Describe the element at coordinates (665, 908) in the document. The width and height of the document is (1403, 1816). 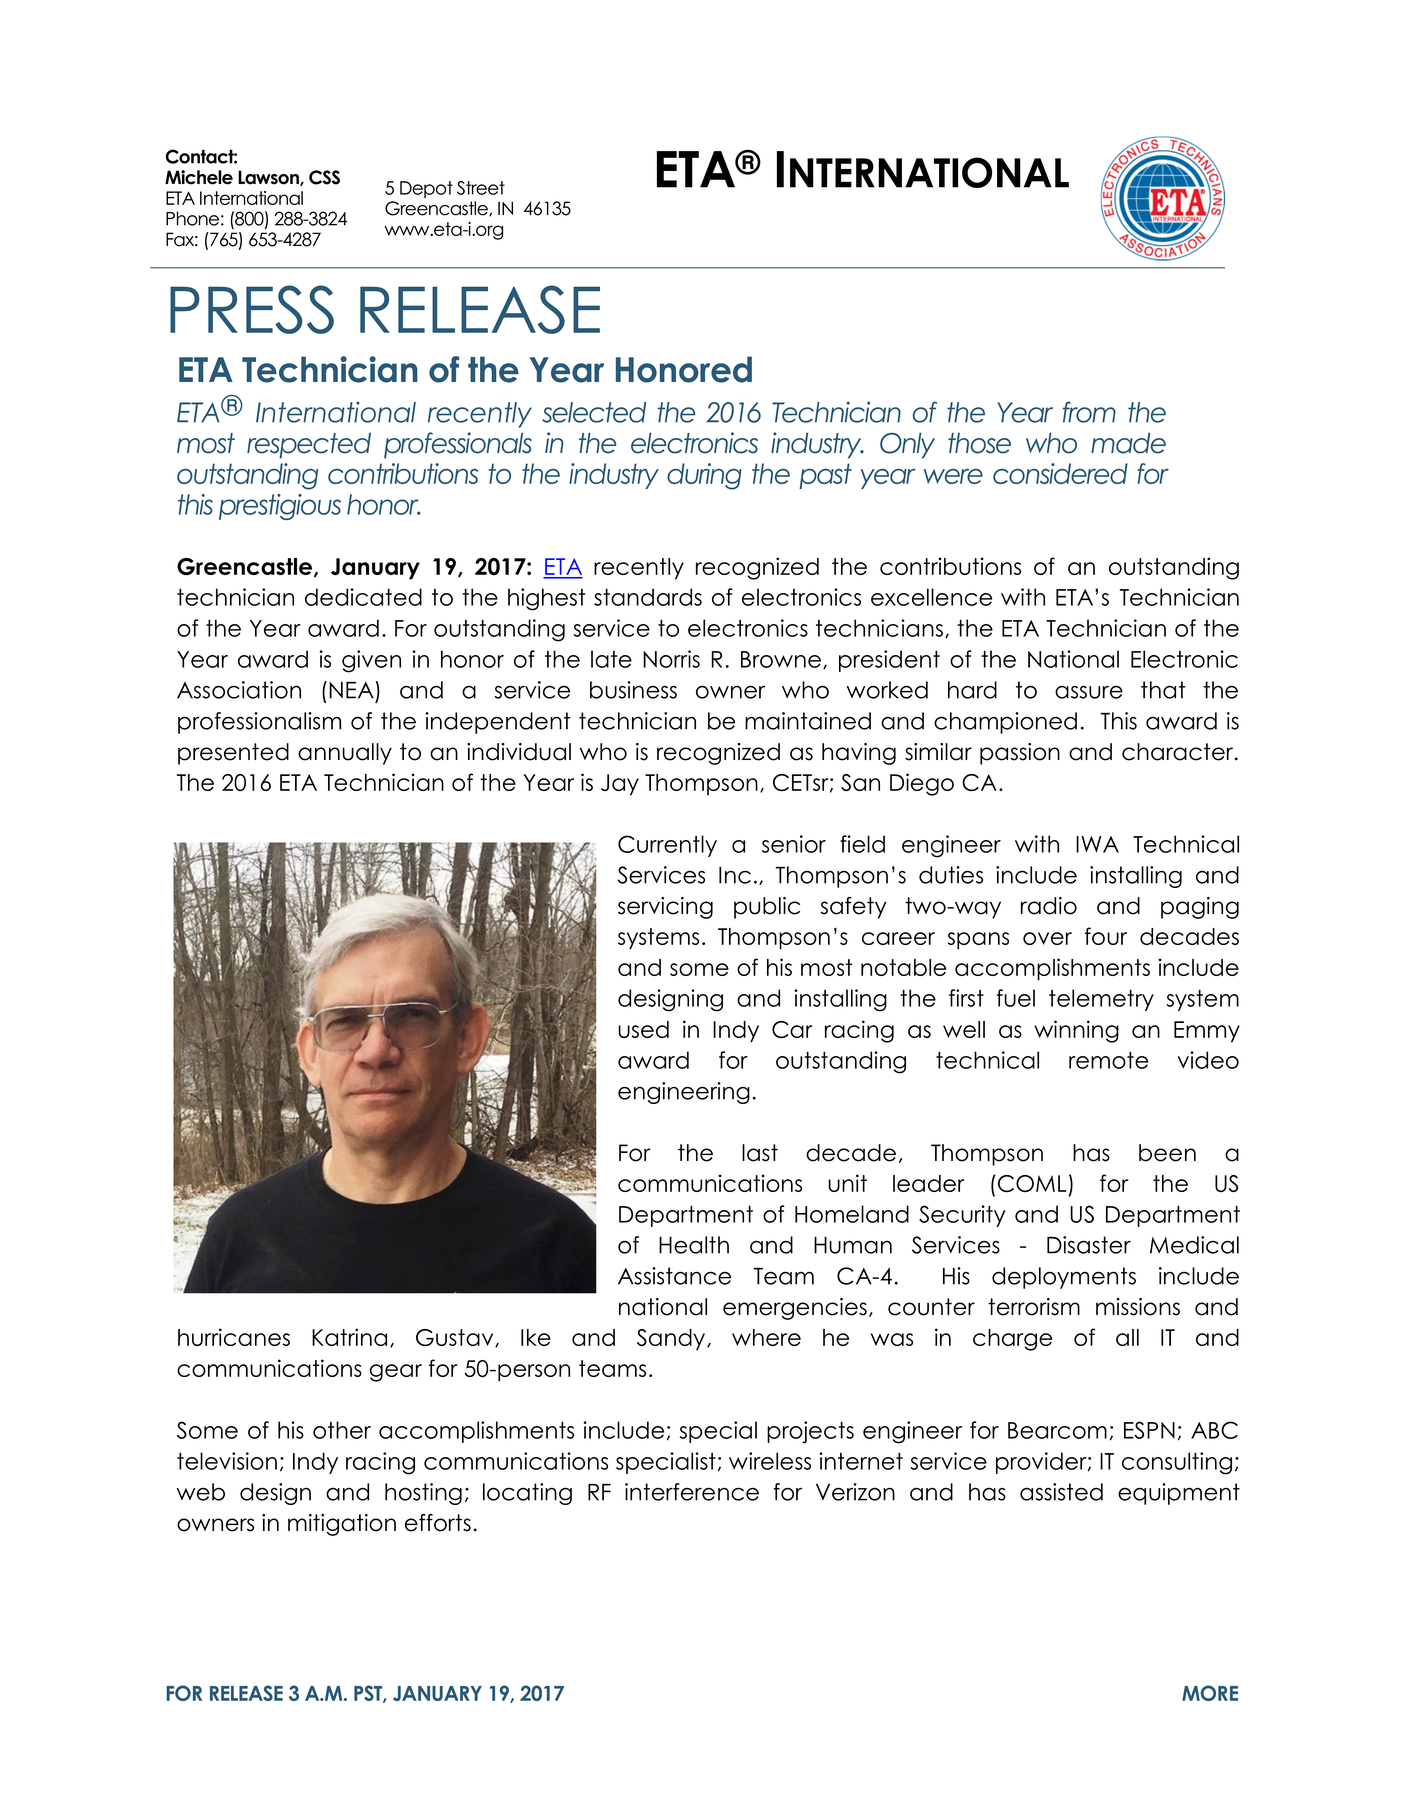
I see `servicing` at that location.
